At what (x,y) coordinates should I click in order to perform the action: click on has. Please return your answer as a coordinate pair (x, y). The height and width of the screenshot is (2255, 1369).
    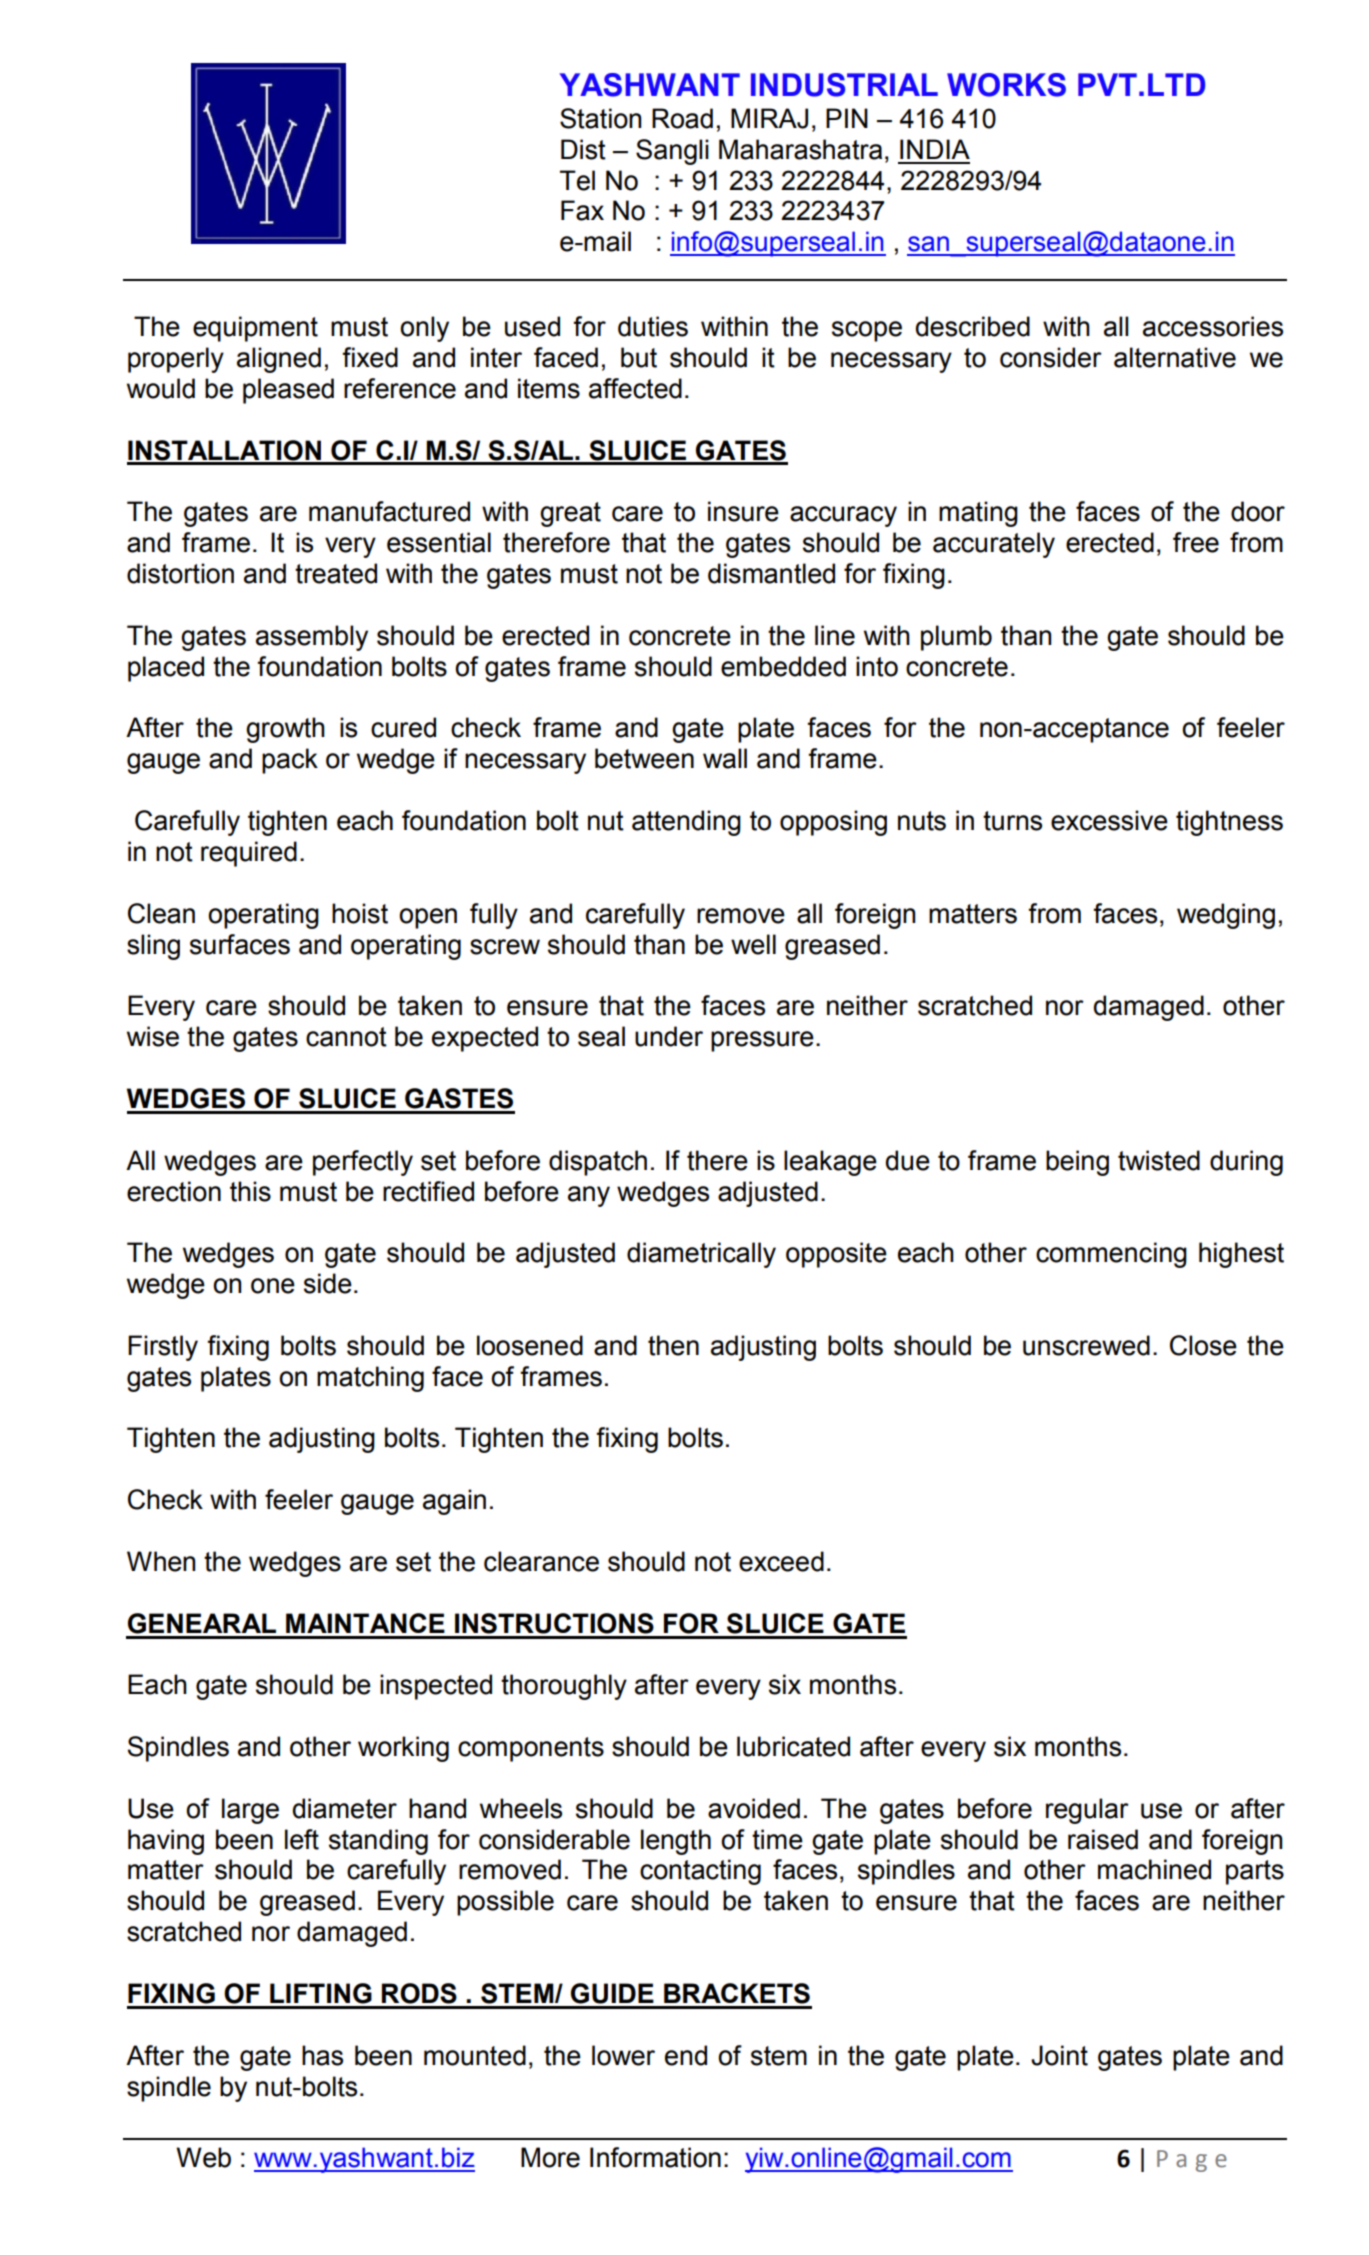
    Looking at the image, I should click on (322, 2055).
